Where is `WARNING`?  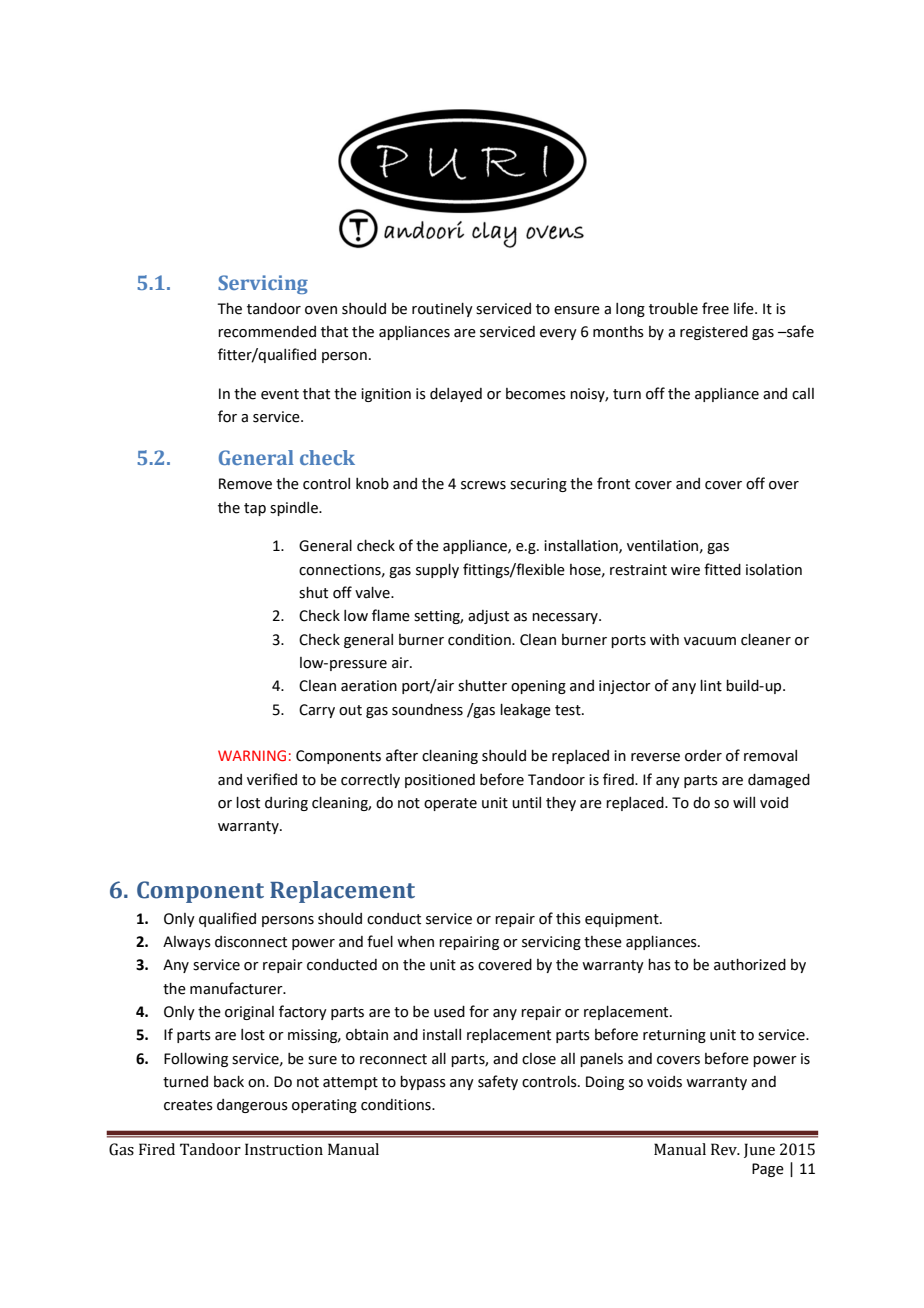
WARNING is located at coordinates (252, 755).
